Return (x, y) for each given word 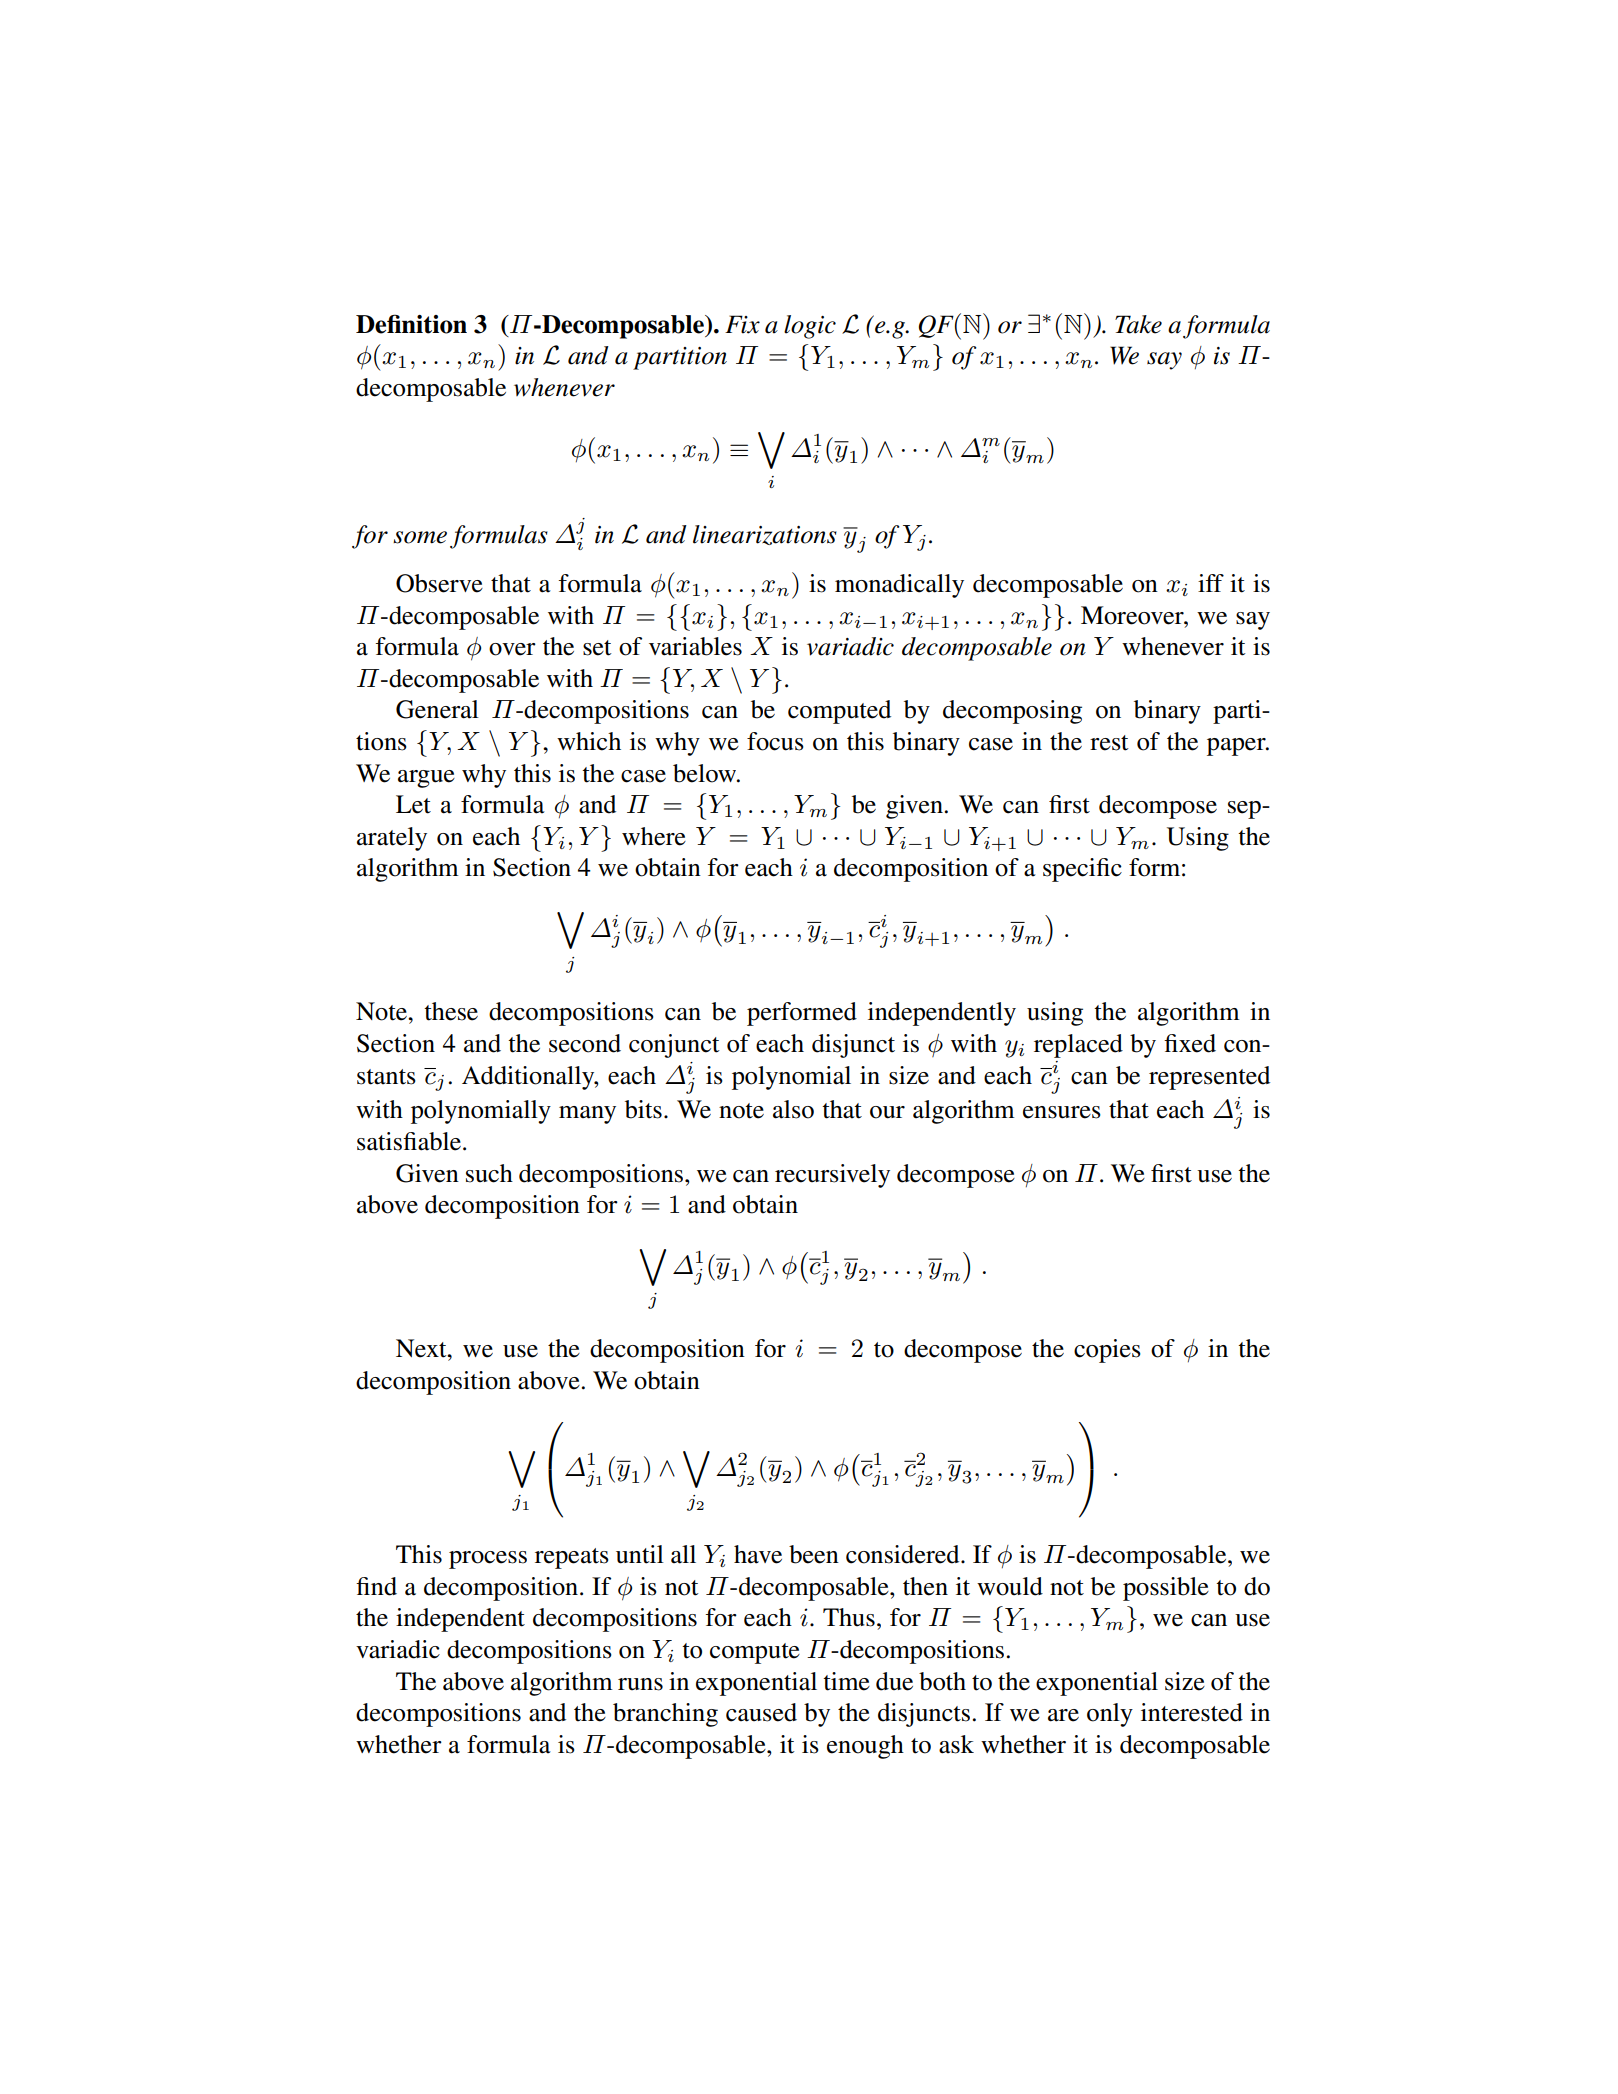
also (793, 1109)
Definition (411, 324)
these (451, 1011)
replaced (1078, 1046)
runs (640, 1684)
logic (810, 327)
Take (1138, 324)
